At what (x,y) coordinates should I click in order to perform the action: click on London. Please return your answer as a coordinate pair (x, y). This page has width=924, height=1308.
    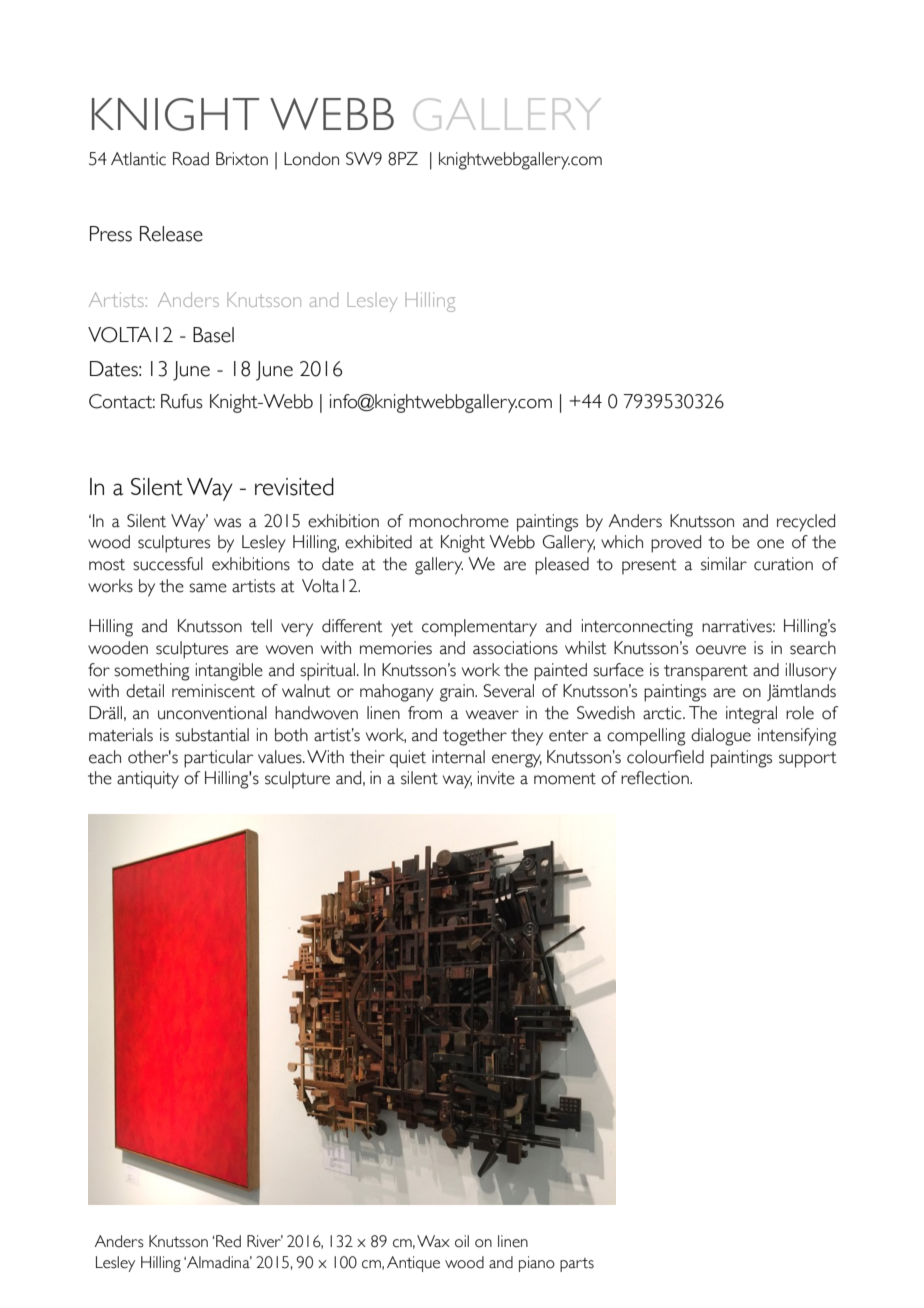
    Looking at the image, I should click on (311, 159).
